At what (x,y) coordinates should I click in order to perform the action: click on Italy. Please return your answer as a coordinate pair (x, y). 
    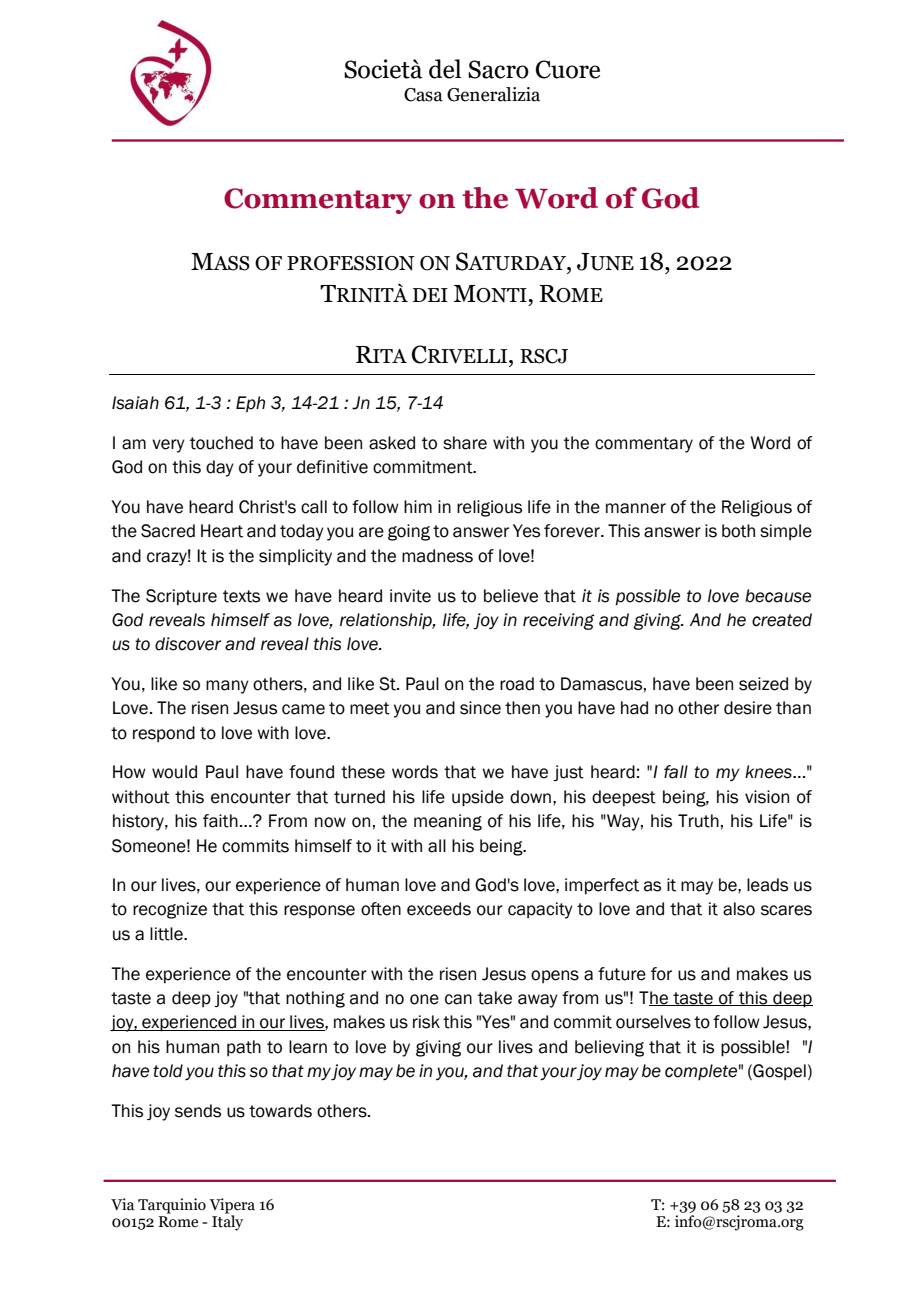
    Looking at the image, I should click on (227, 1222).
